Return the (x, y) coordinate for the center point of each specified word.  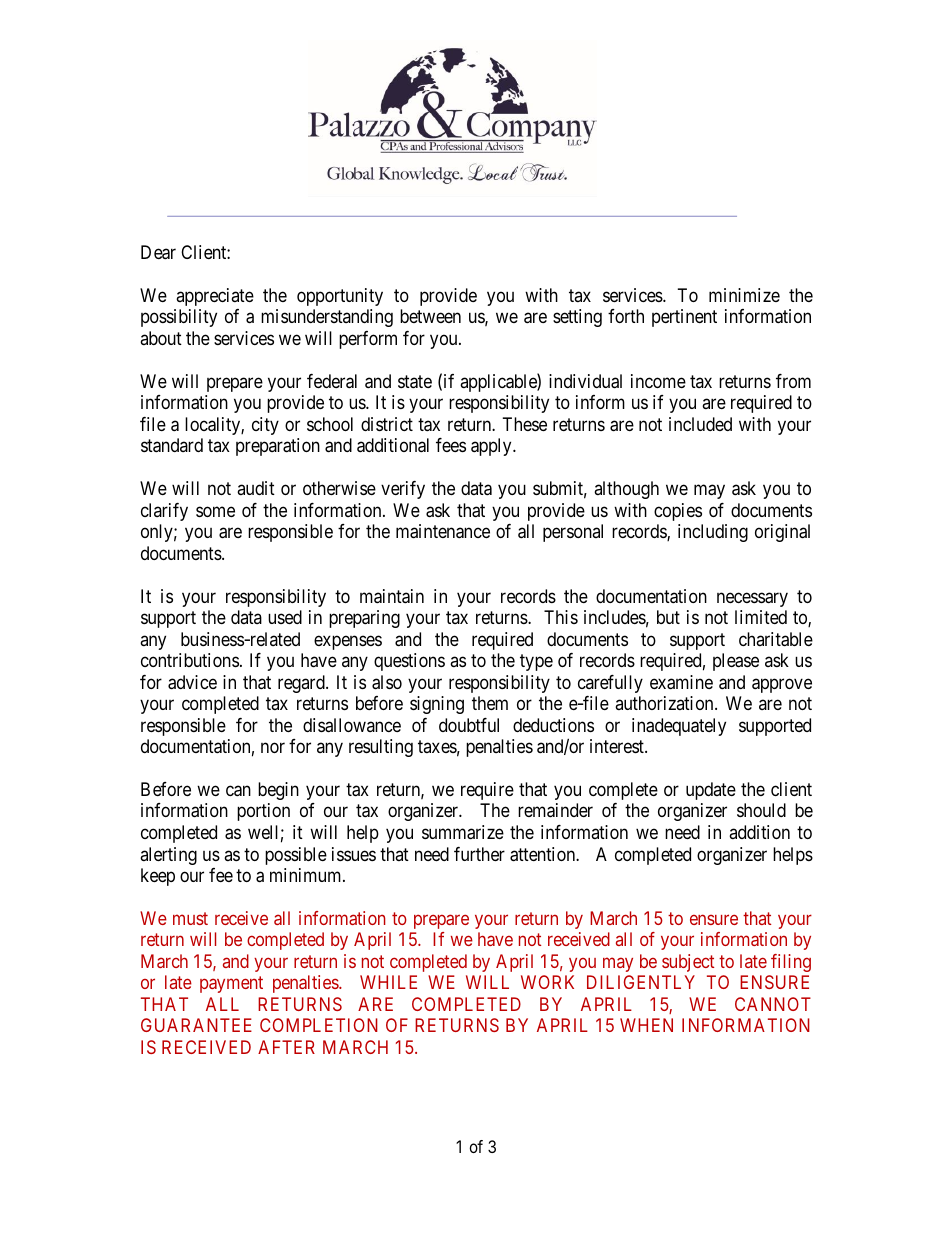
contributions (190, 660)
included (700, 424)
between (430, 316)
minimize (744, 295)
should (761, 810)
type (536, 662)
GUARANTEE (196, 1025)
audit (256, 488)
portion (263, 812)
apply (492, 447)
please (736, 662)
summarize (463, 832)
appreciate (215, 297)
